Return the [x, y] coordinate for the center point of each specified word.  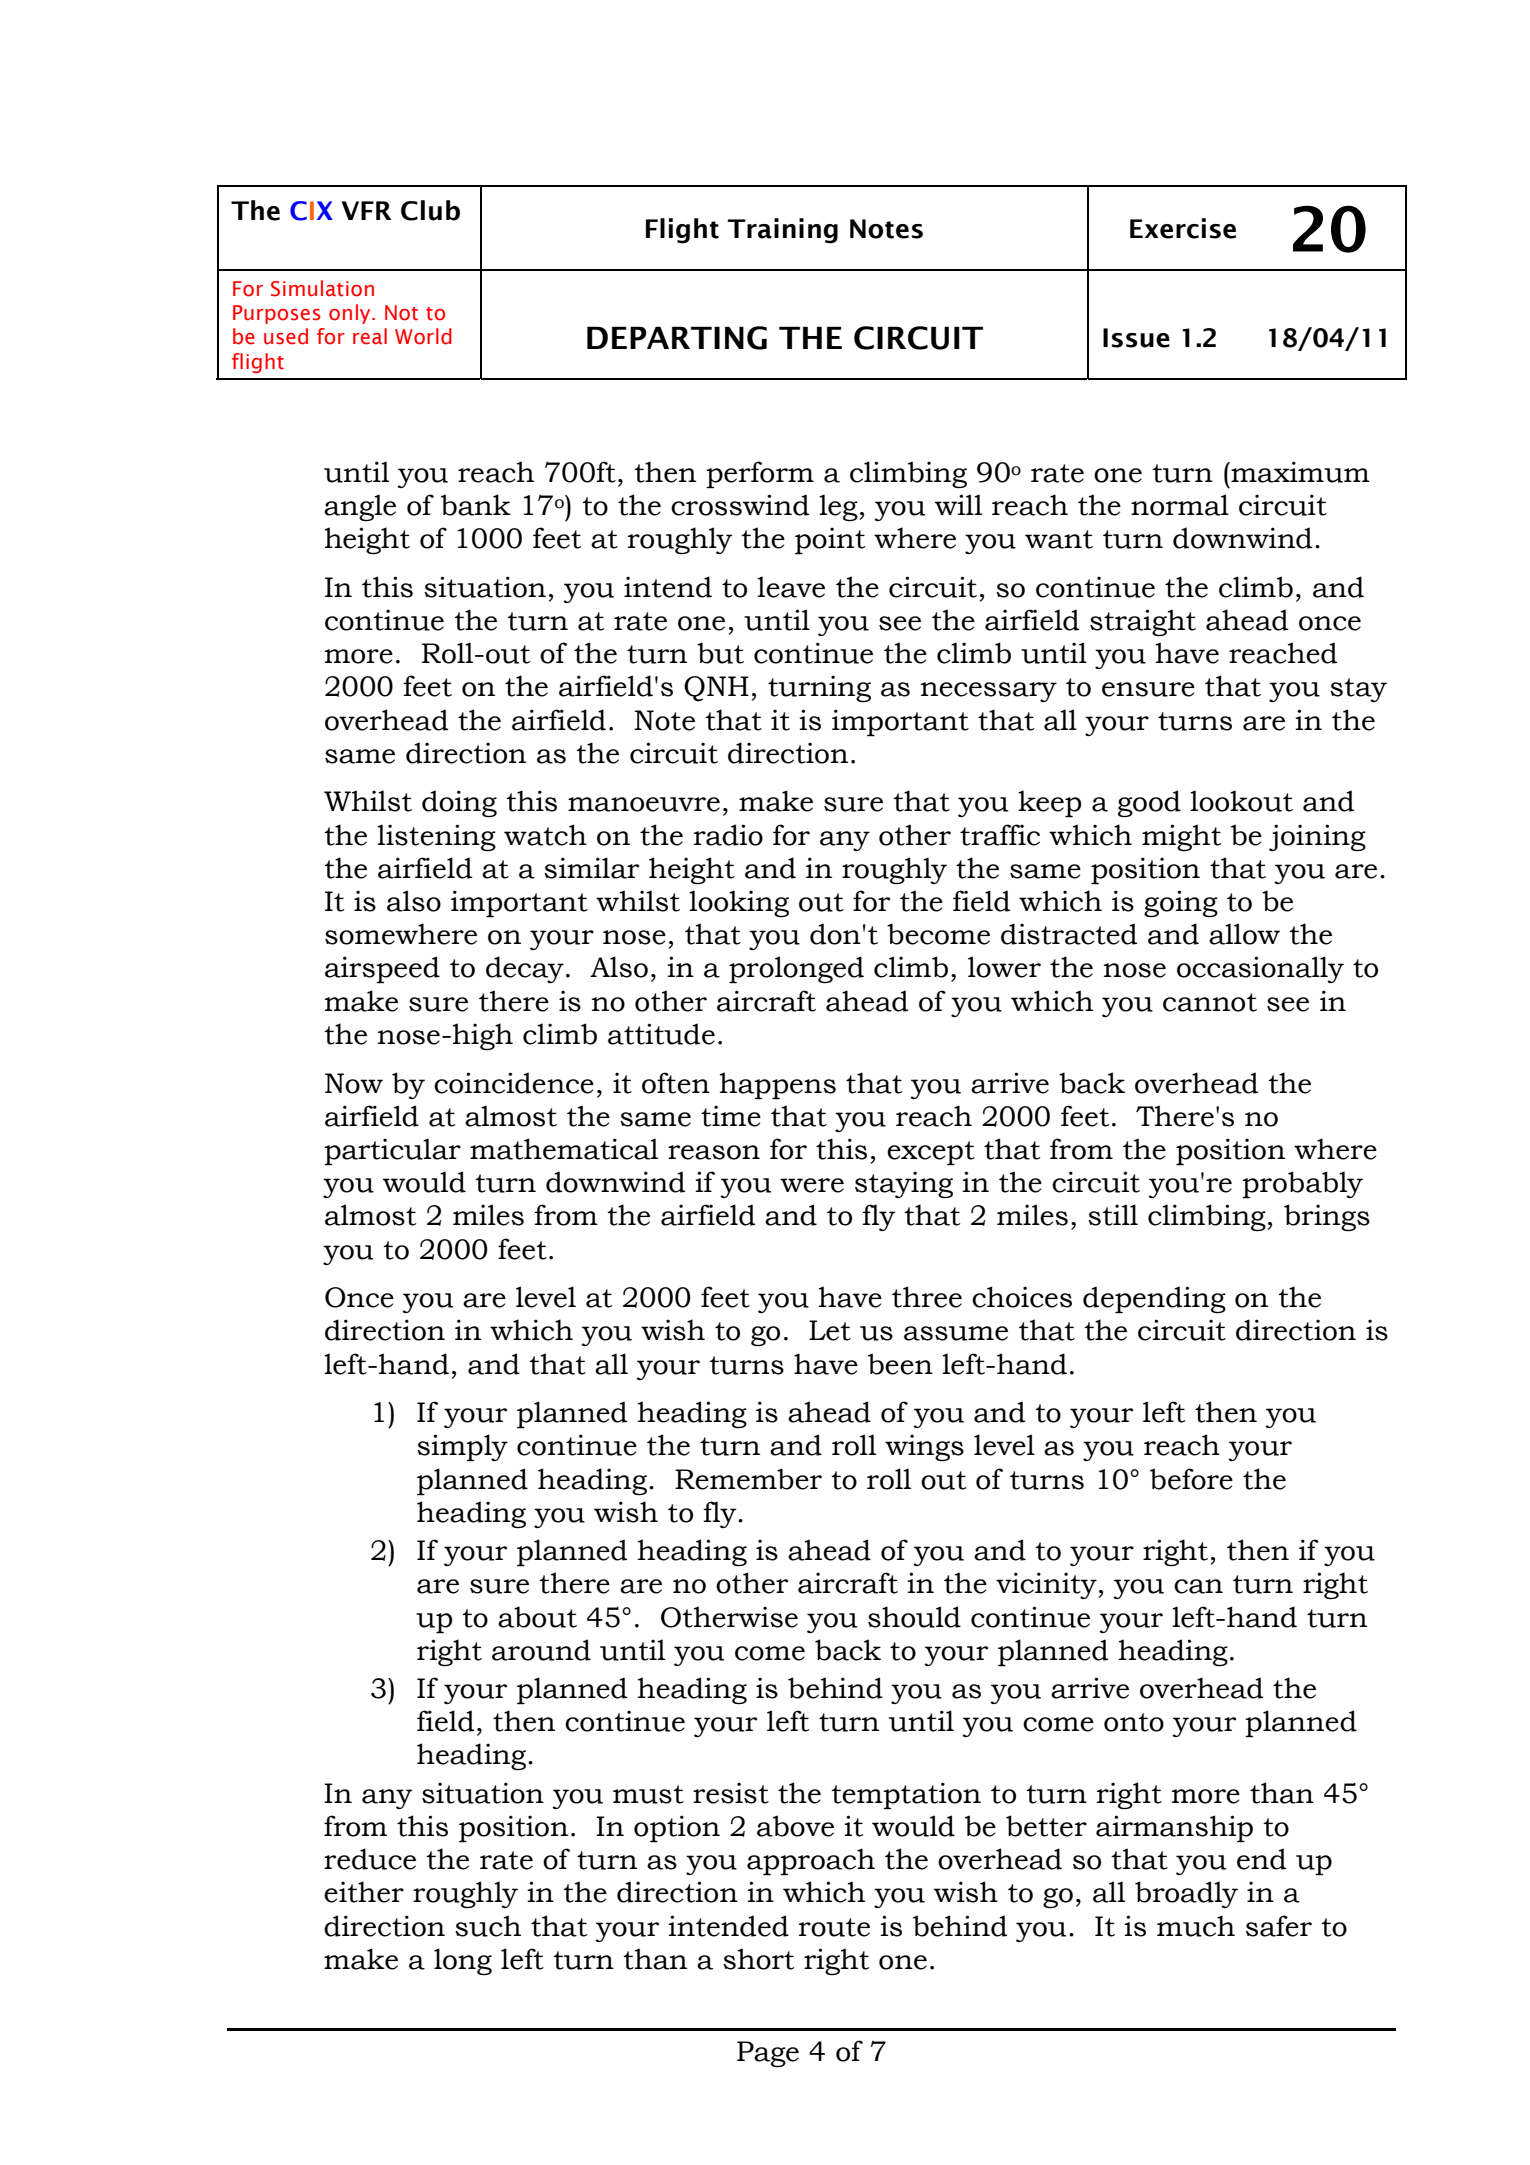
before [1191, 1479]
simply [462, 1448]
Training [783, 231]
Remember [748, 1479]
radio [728, 835]
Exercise [1183, 228]
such [488, 1926]
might [1181, 837]
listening [436, 837]
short [758, 1959]
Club [430, 210]
